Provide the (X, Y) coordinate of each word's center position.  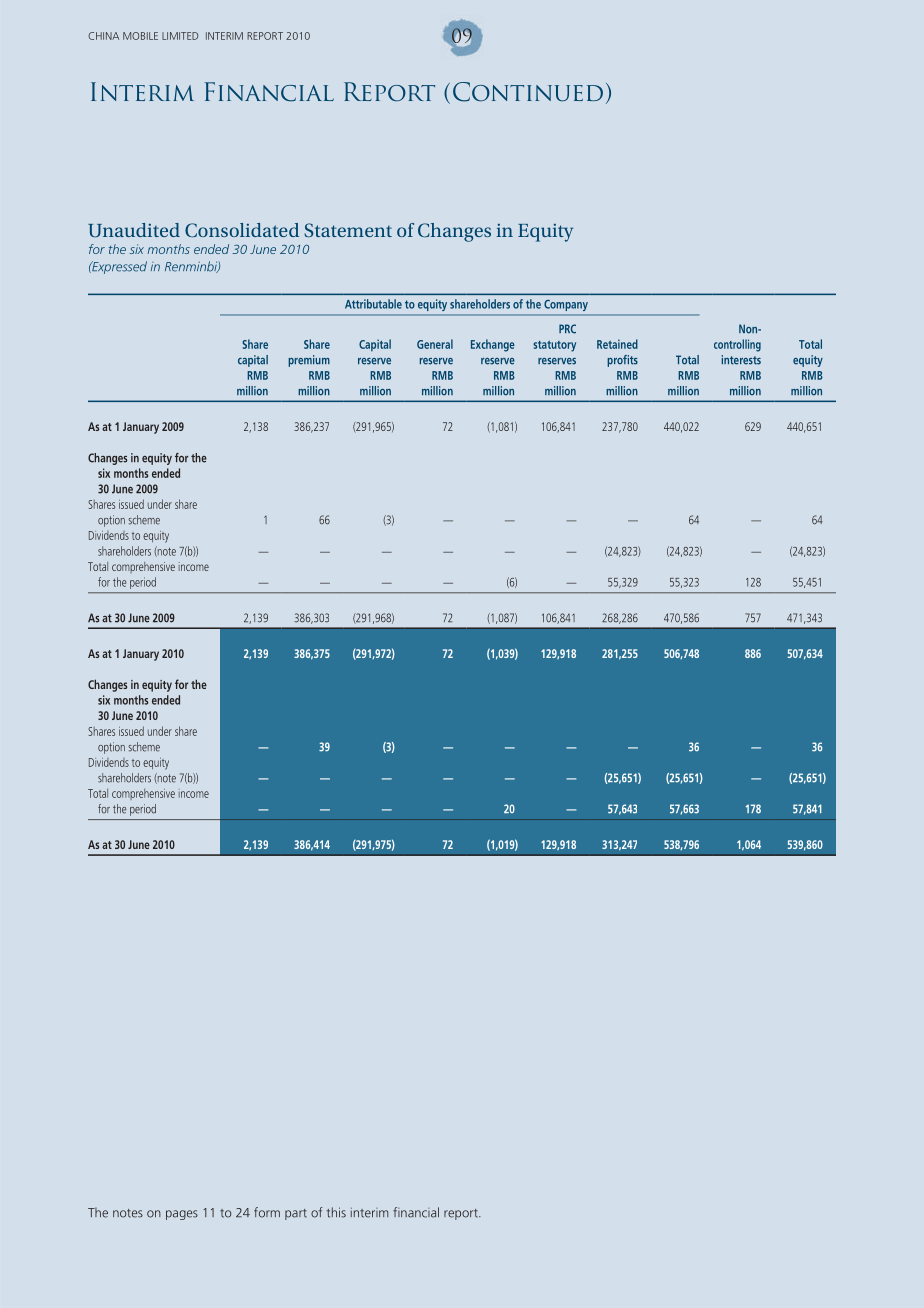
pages (182, 1215)
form (267, 1212)
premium (309, 361)
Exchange (493, 345)
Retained (617, 344)
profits (622, 361)
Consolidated (242, 230)
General (435, 344)
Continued (528, 92)
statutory (554, 346)
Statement (348, 230)
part (296, 1214)
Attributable (373, 304)
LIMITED (180, 36)
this (336, 1212)
